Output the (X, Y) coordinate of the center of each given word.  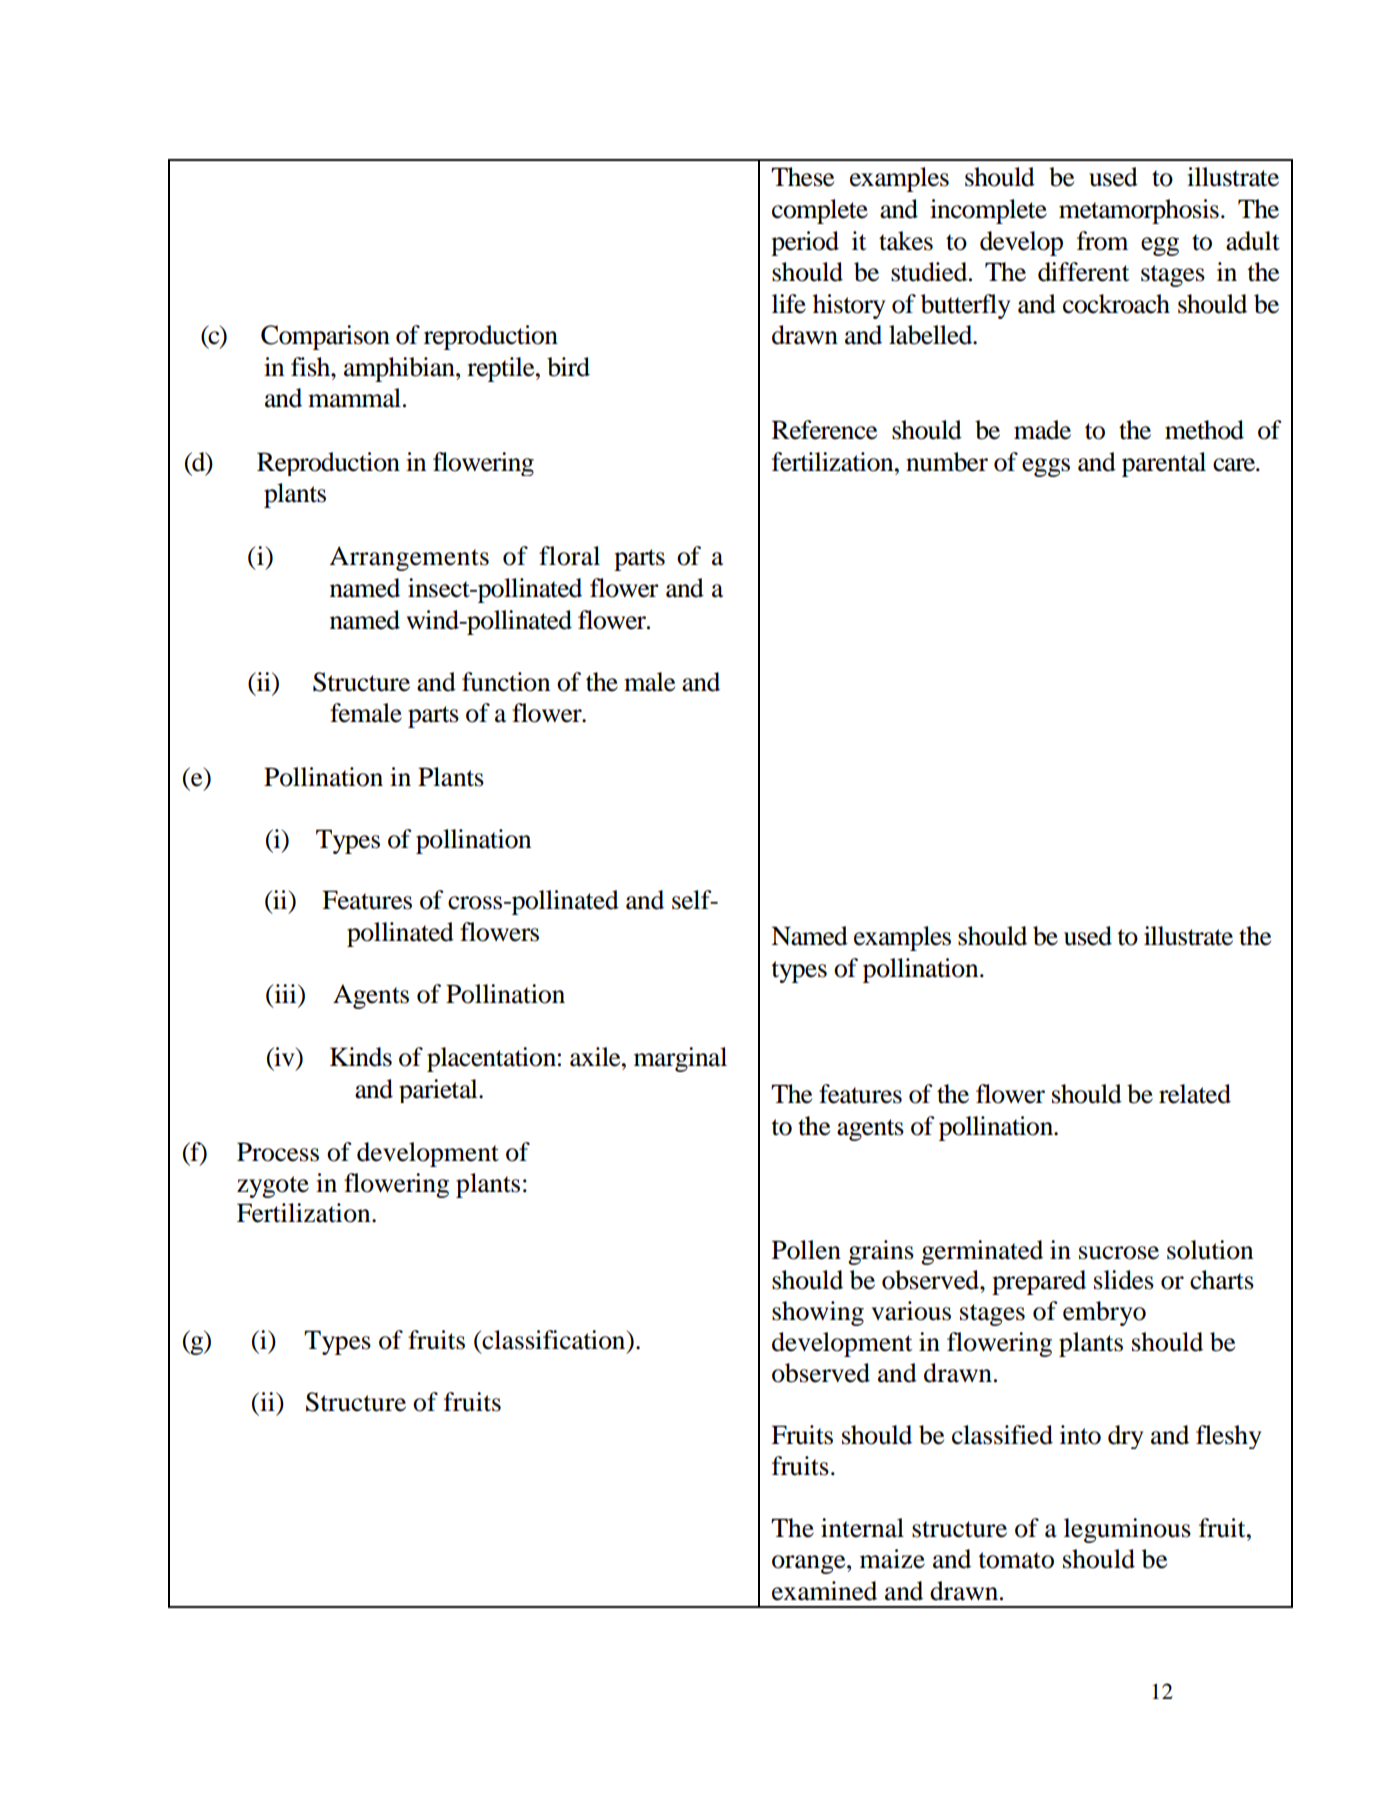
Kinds (361, 1057)
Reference (824, 430)
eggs (1046, 467)
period (805, 243)
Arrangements (409, 558)
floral (569, 556)
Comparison (325, 337)
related (1195, 1094)
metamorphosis (1139, 211)
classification (554, 1340)
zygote (273, 1187)
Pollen (806, 1250)
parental (1164, 464)
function (506, 682)
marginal (680, 1059)
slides (1124, 1280)
